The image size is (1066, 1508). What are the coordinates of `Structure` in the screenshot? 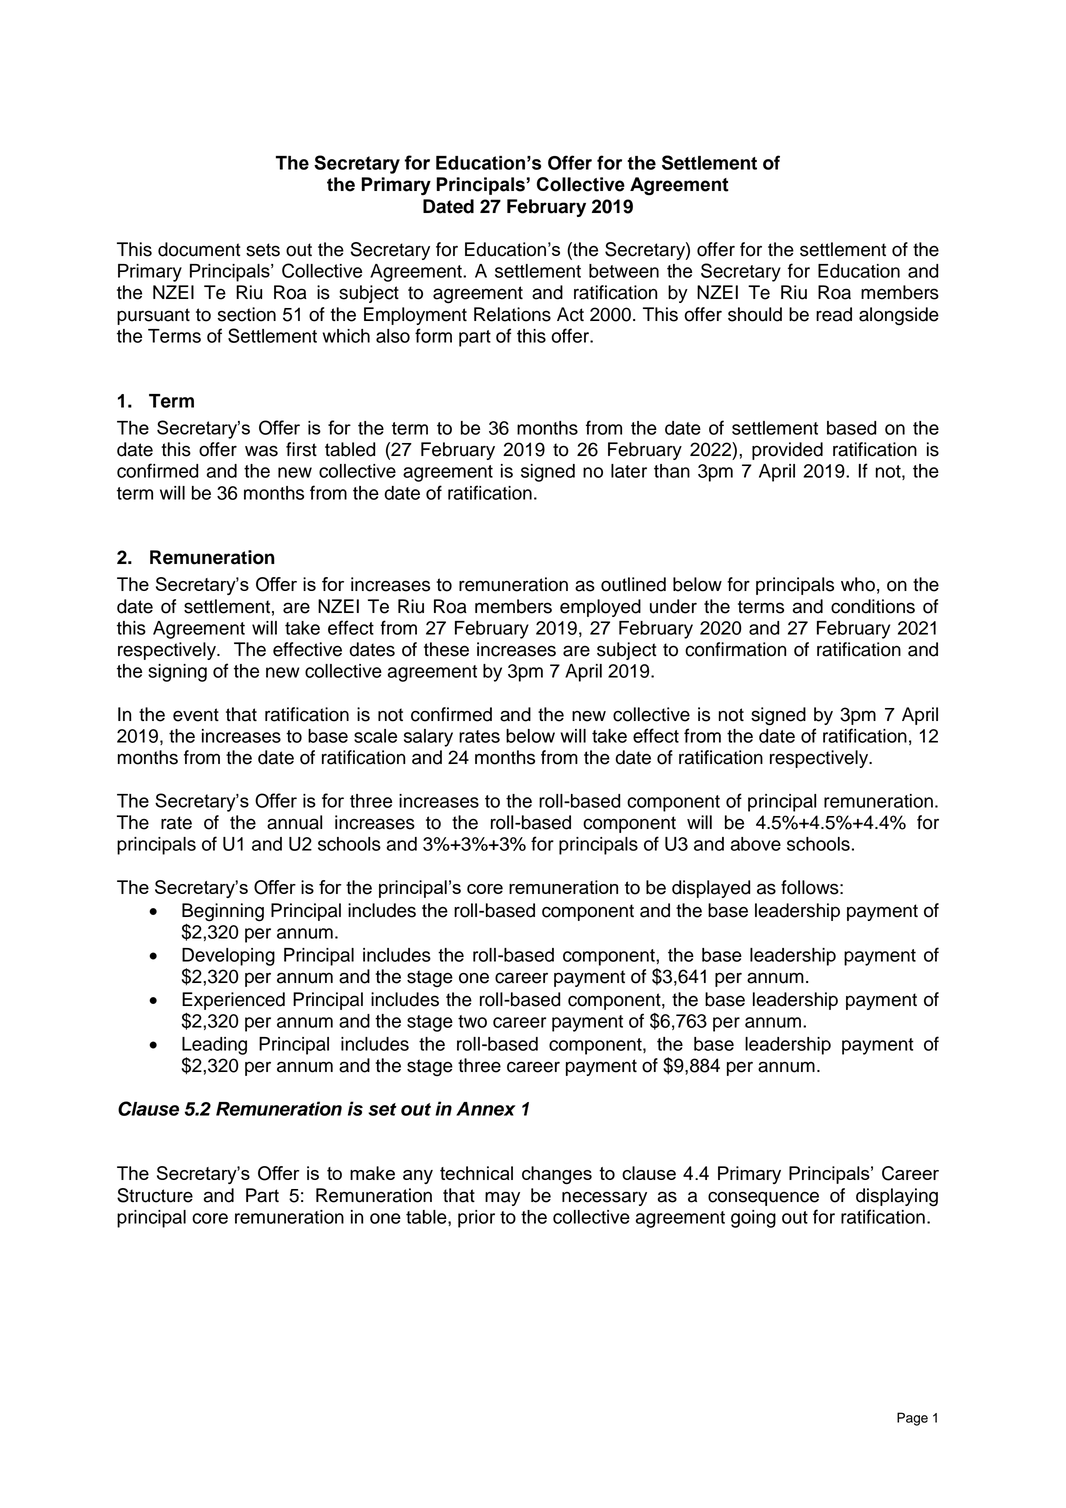 It's located at (155, 1195).
